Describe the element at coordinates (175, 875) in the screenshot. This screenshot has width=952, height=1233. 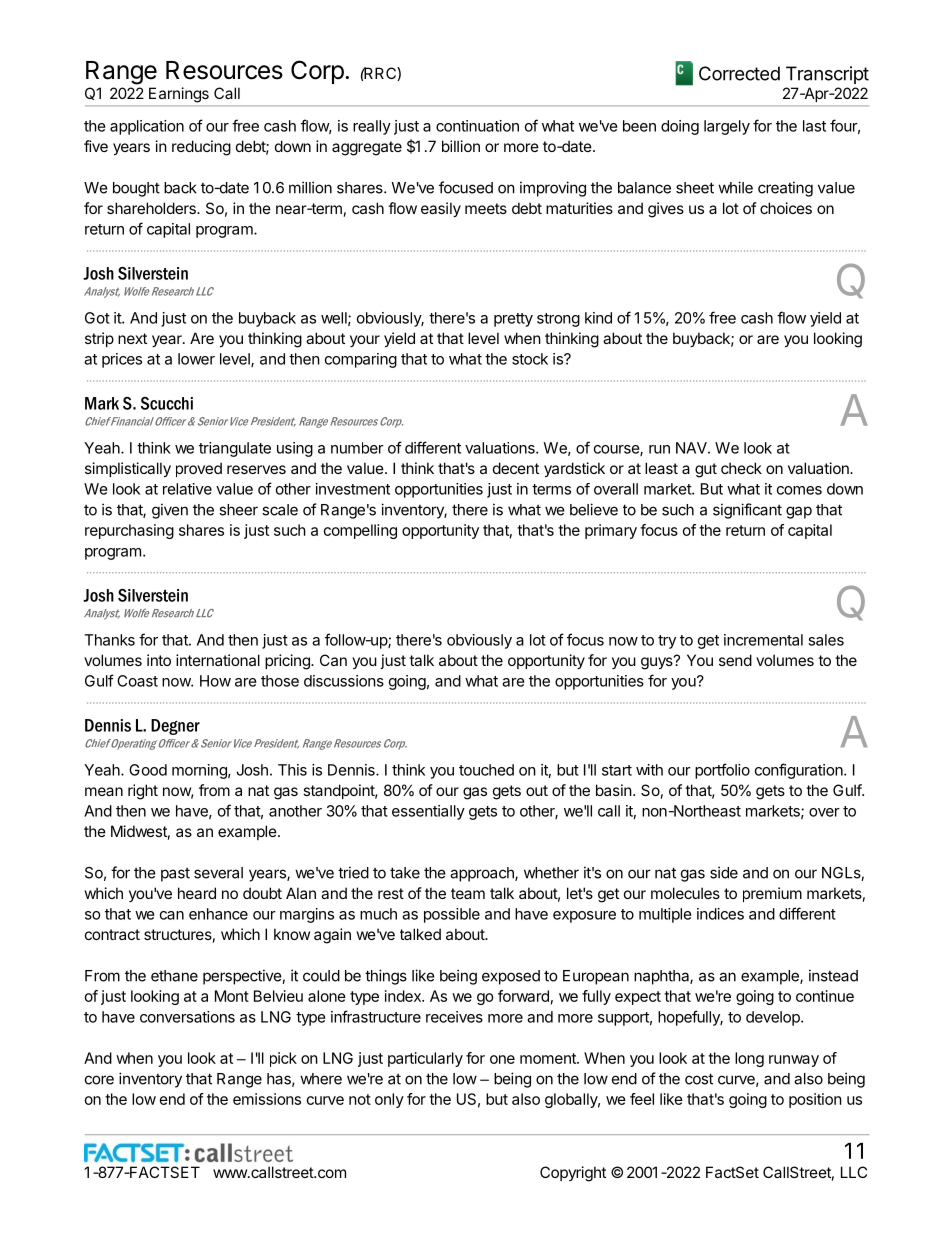
I see `past` at that location.
